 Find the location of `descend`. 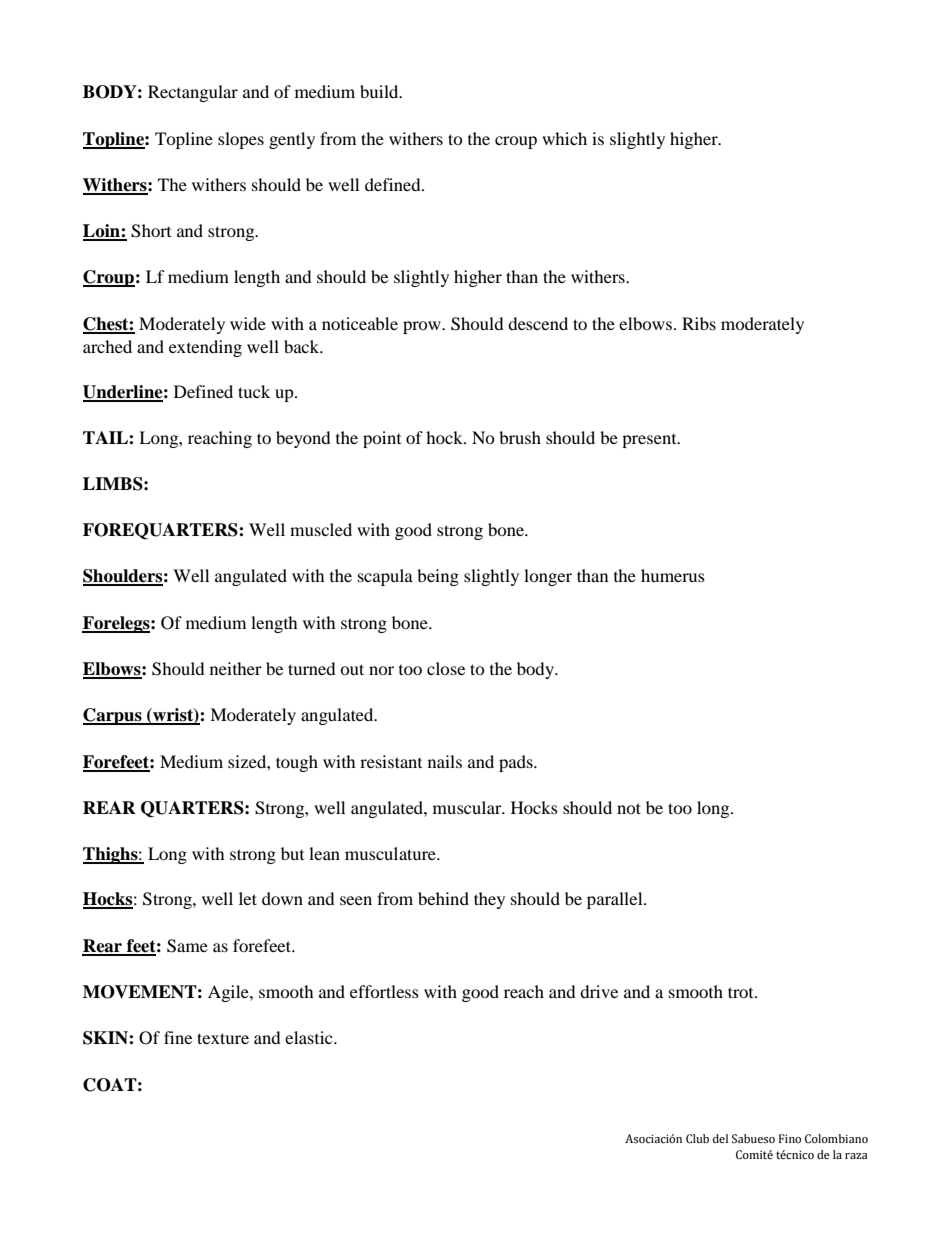

descend is located at coordinates (538, 323).
